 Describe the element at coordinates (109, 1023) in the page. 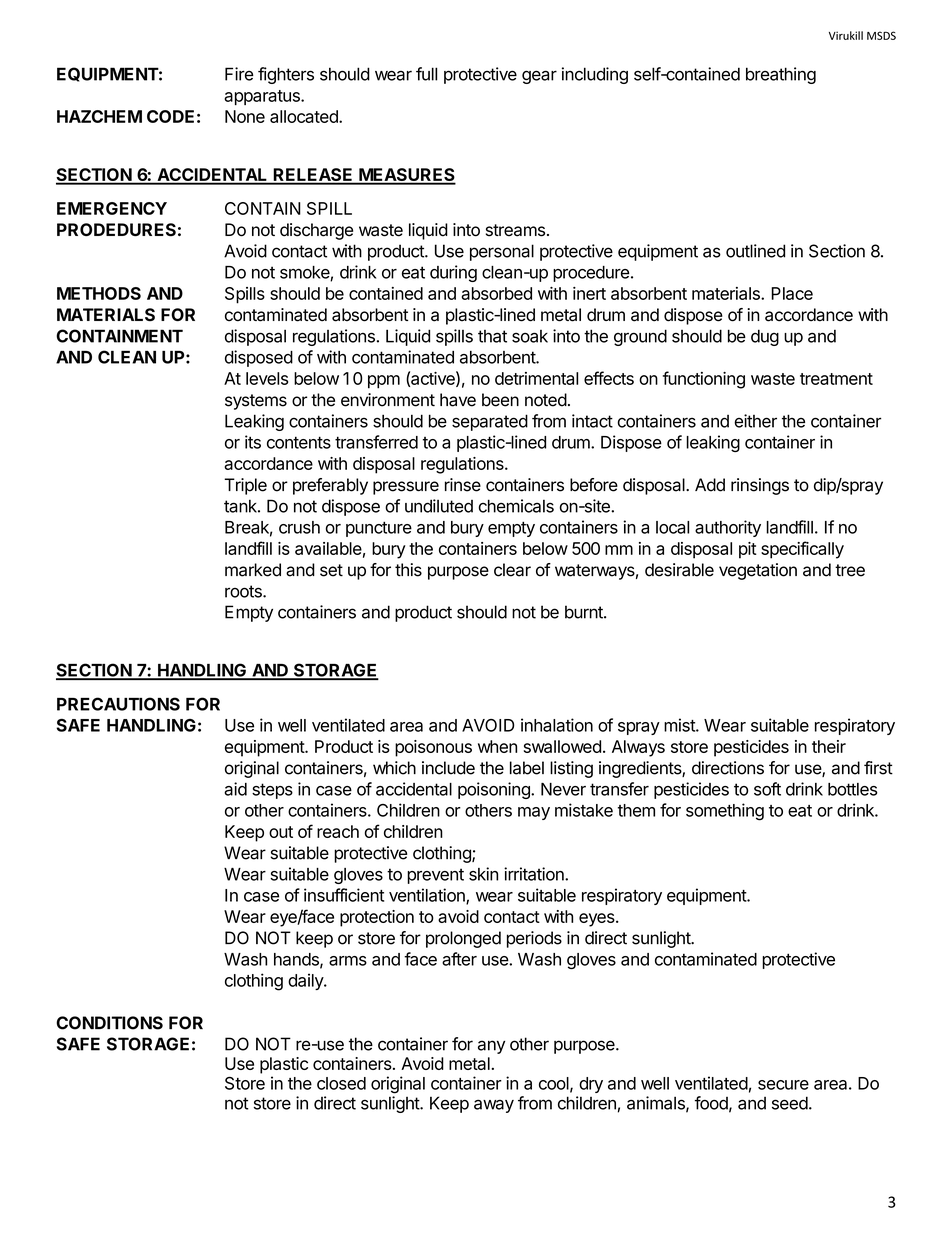

I see `CONDITIONS` at that location.
